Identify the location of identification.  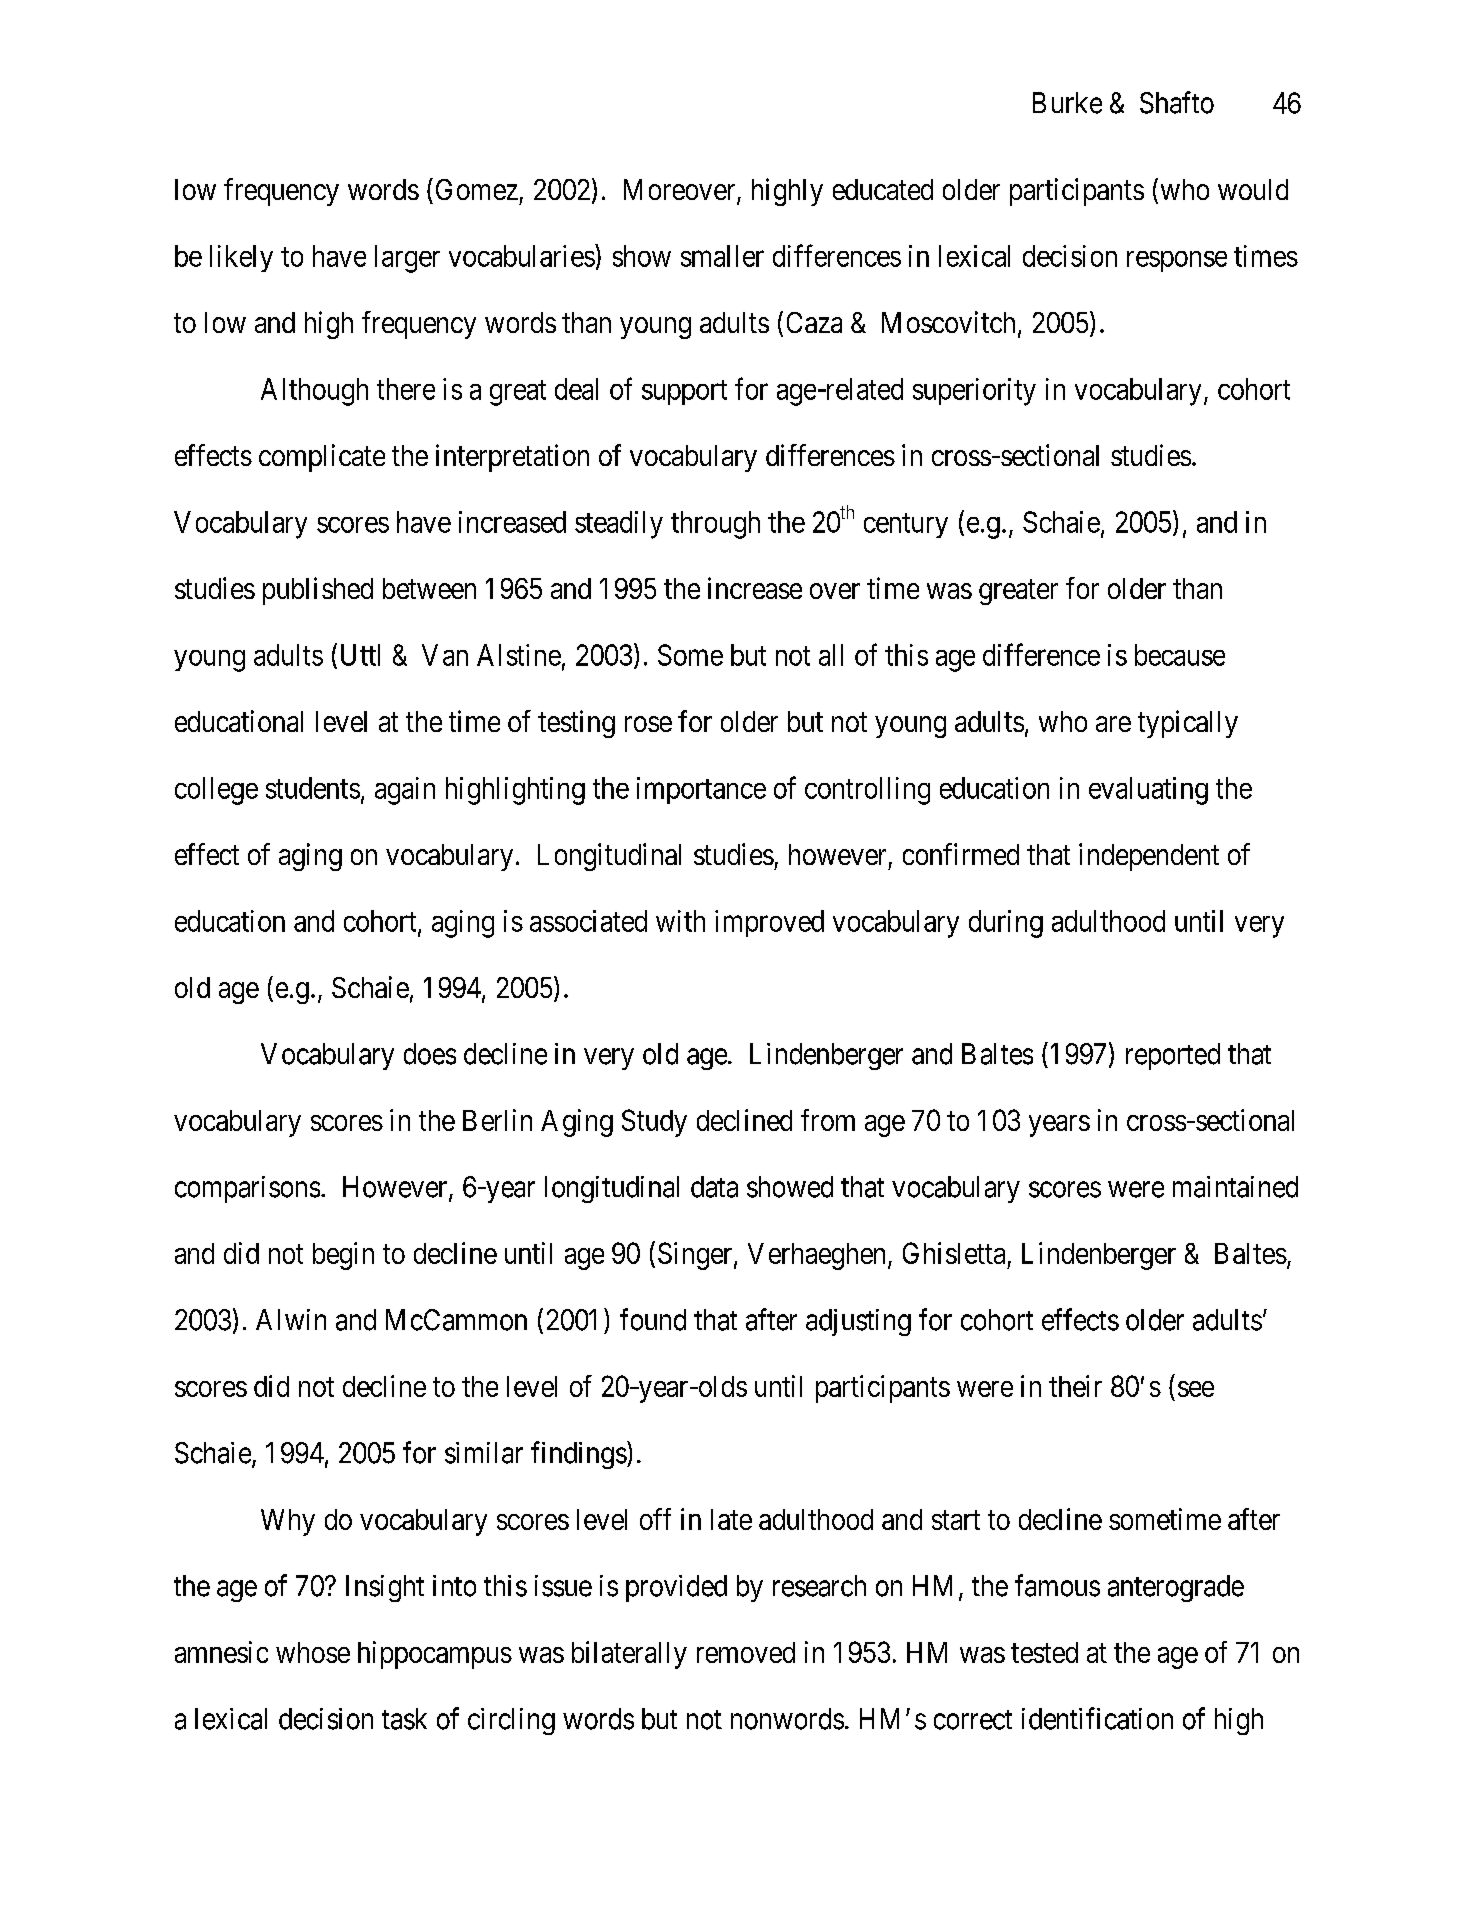
(1097, 1718).
